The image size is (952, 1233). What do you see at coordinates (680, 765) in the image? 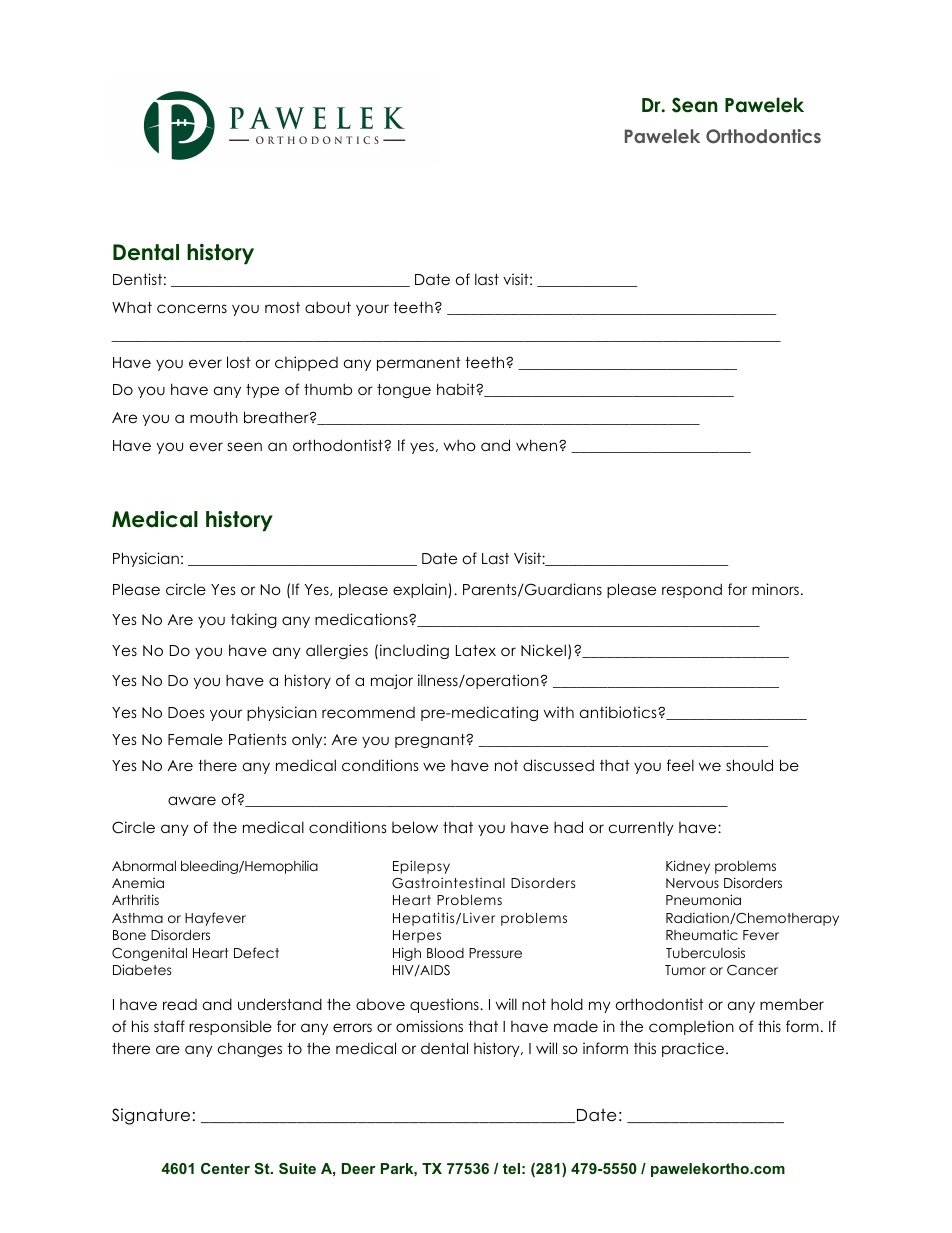
I see `feel` at bounding box center [680, 765].
